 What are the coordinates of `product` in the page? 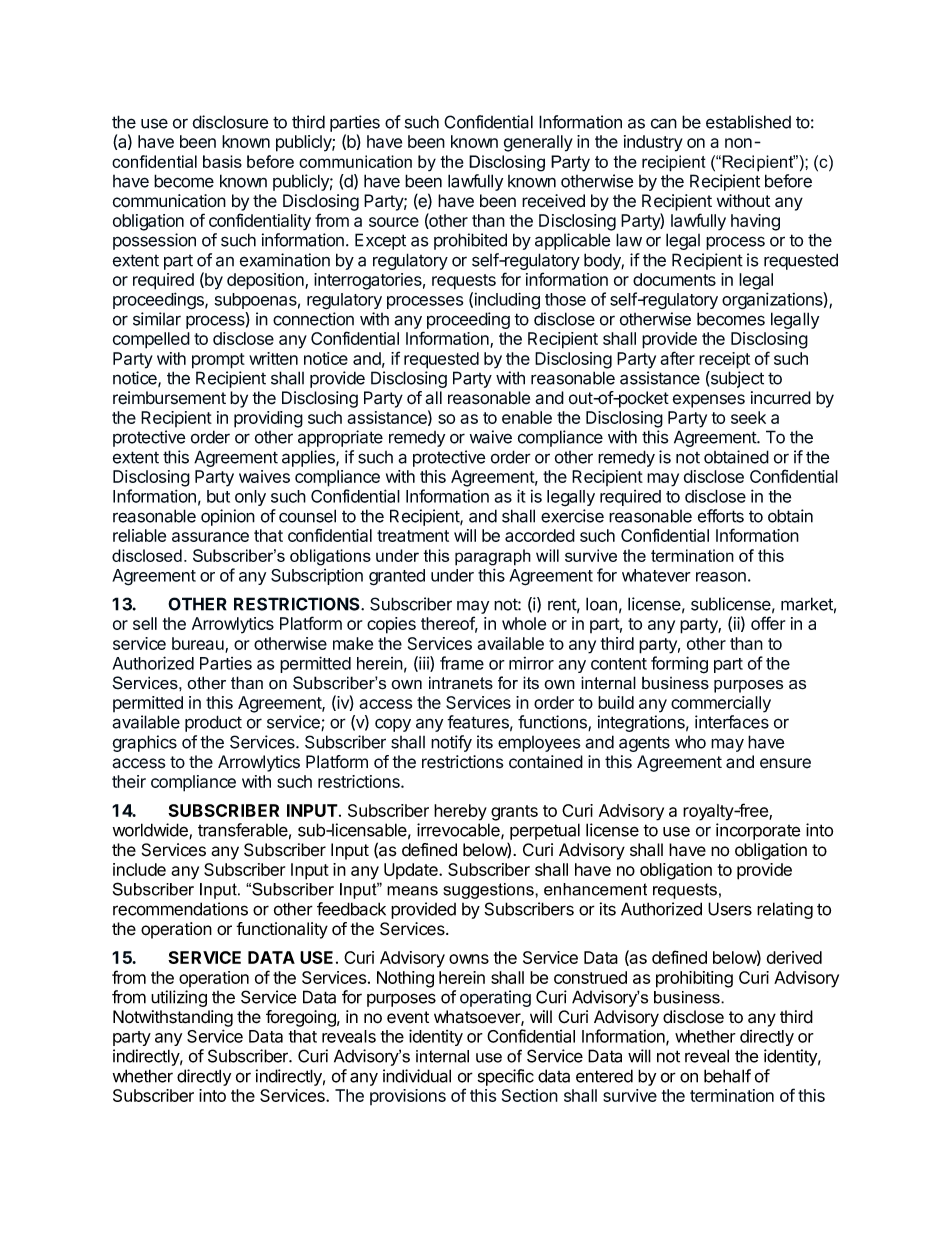 It's located at (213, 723).
